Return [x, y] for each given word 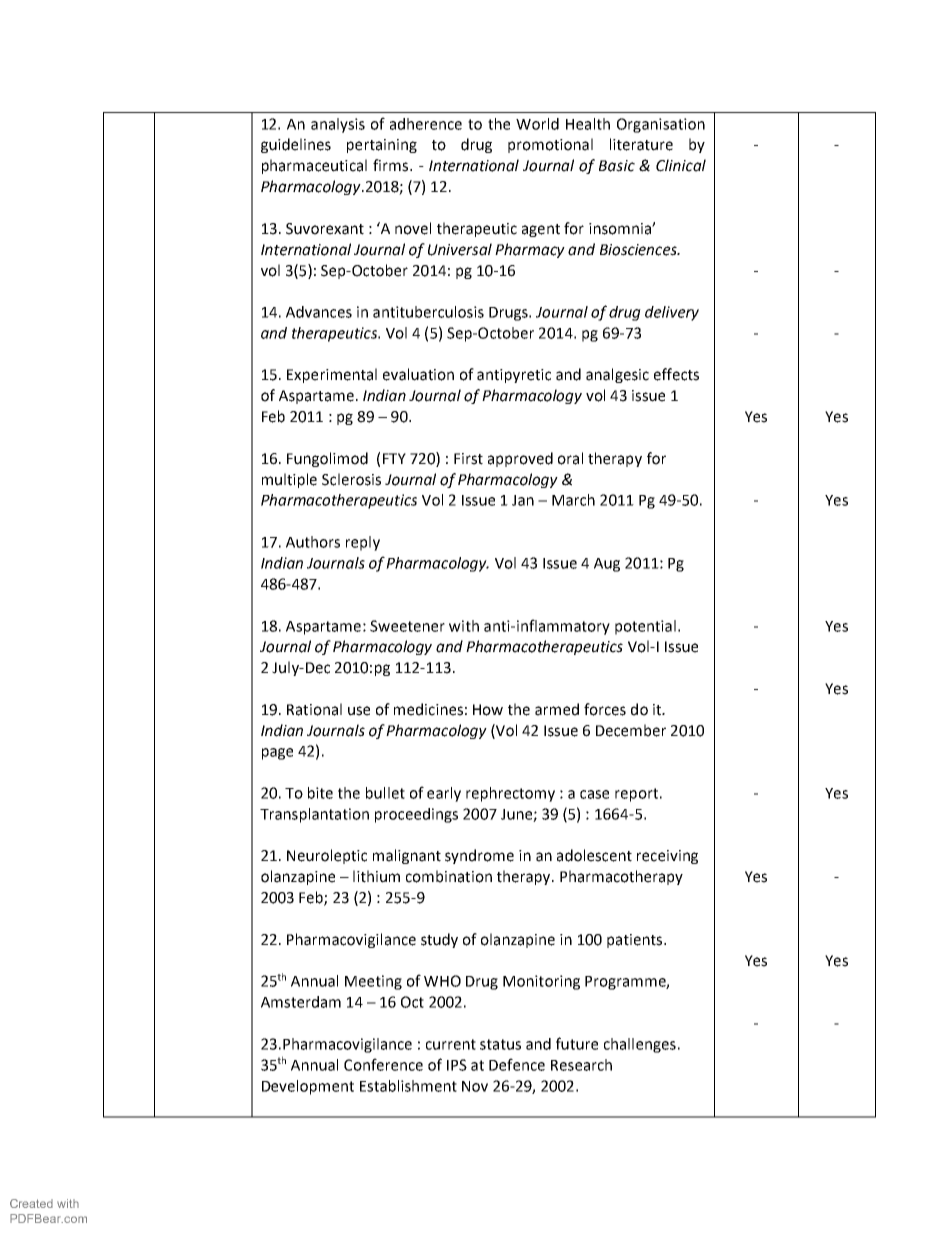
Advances [319, 312]
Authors [313, 542]
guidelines [296, 145]
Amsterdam [301, 1002]
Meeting [373, 982]
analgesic [617, 375]
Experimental [332, 375]
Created [31, 1203]
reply [363, 543]
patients [636, 941]
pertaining [382, 146]
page [277, 754]
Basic [617, 166]
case [594, 794]
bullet [385, 793]
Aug [607, 565]
